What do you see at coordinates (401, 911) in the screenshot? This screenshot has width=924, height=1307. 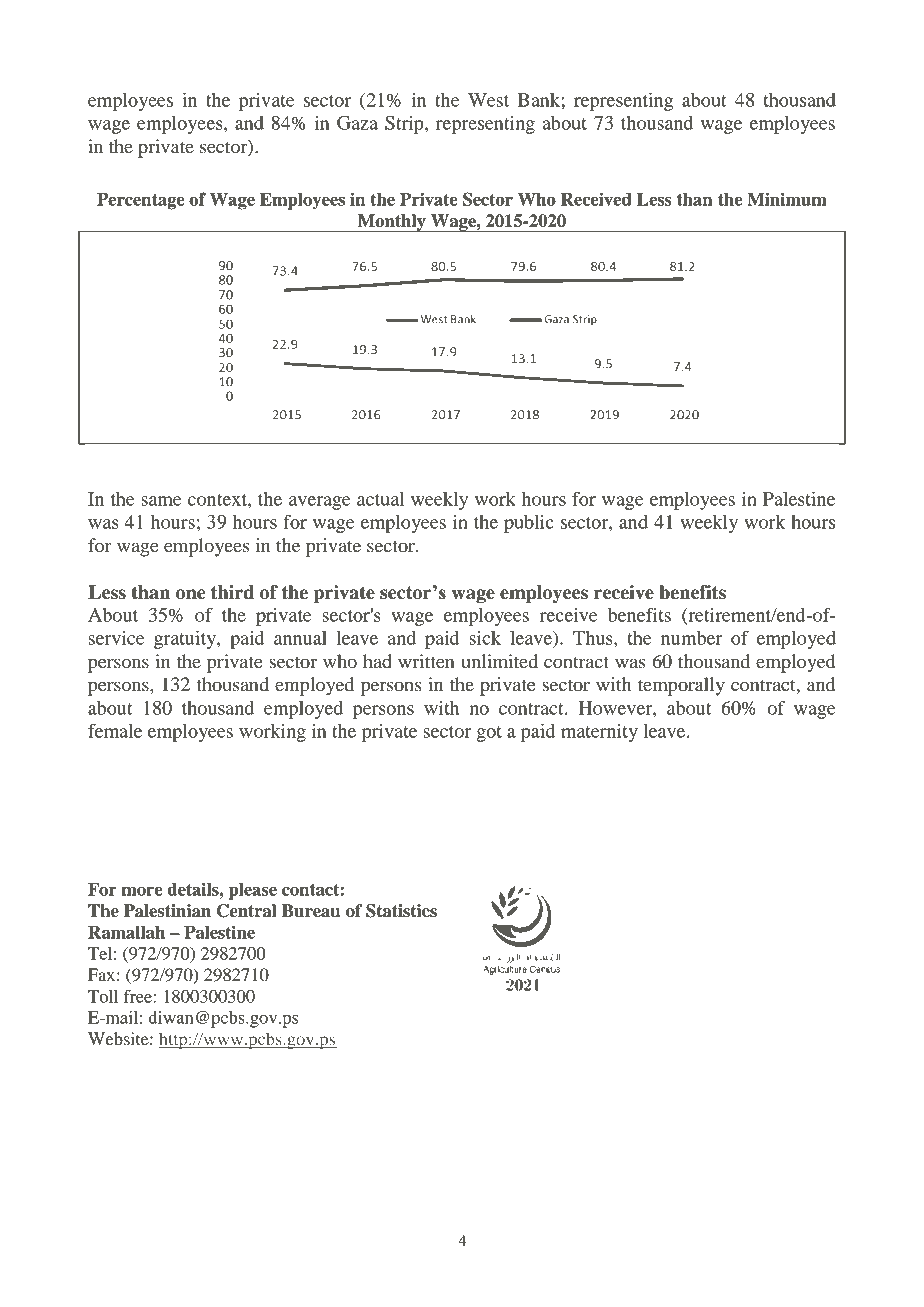 I see `Statistics` at bounding box center [401, 911].
